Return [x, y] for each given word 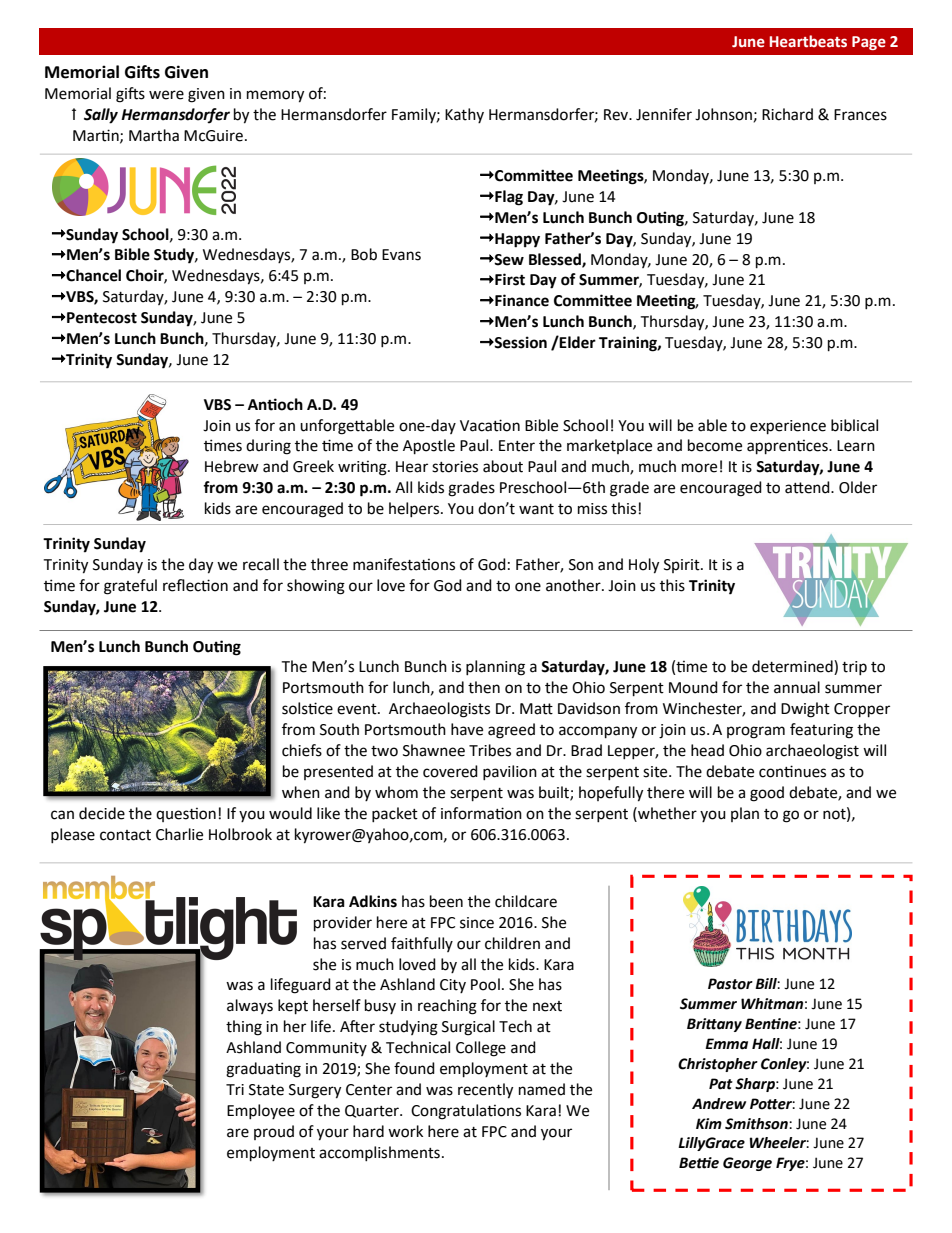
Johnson [723, 114]
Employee [261, 1111]
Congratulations [466, 1112]
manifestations [404, 564]
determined [793, 667]
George [747, 1164]
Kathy [464, 116]
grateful [130, 587]
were [166, 95]
